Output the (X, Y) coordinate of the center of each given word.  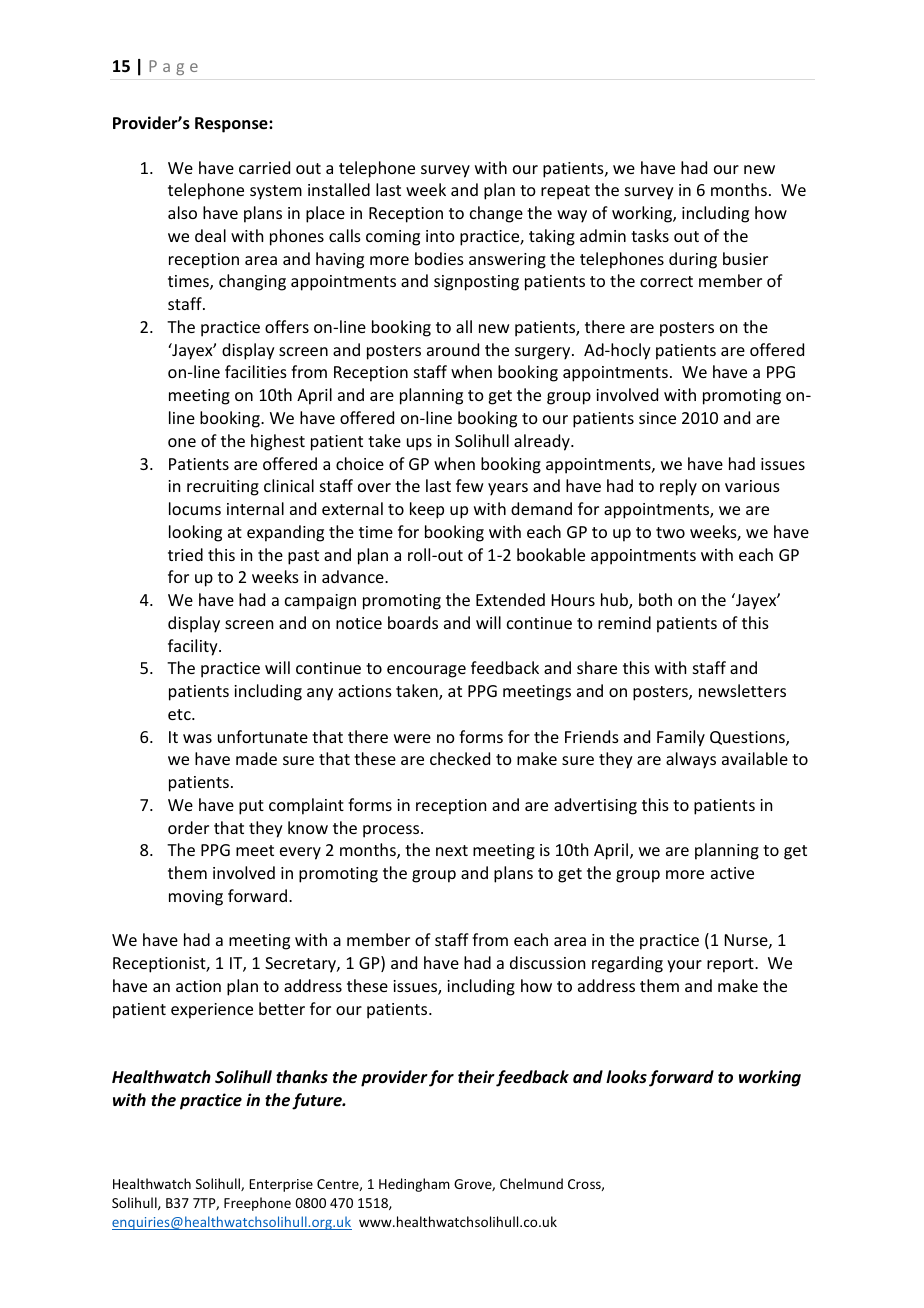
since (657, 418)
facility (194, 647)
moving (196, 898)
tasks (650, 235)
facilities (256, 371)
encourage (426, 671)
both (655, 599)
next (452, 850)
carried (264, 167)
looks (626, 1076)
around (453, 349)
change (496, 214)
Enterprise (281, 1185)
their (476, 1077)
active (732, 873)
